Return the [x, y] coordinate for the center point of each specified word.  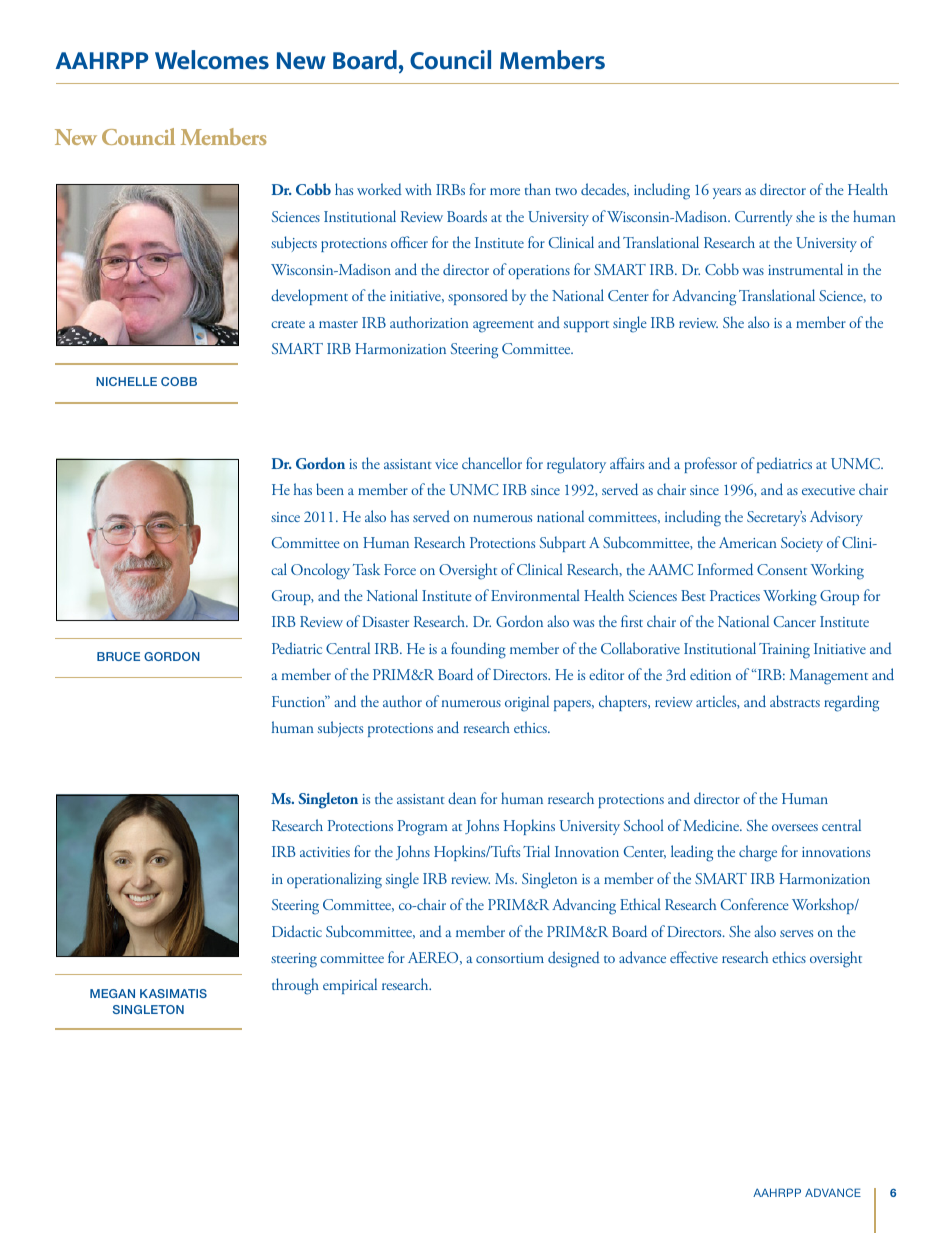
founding [478, 650]
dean [462, 798]
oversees [795, 827]
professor [711, 465]
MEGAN [112, 993]
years [727, 193]
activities [325, 852]
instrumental [805, 269]
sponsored [478, 297]
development [309, 297]
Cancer [795, 621]
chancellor [492, 463]
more [505, 191]
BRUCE [118, 656]
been [330, 489]
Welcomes [212, 59]
